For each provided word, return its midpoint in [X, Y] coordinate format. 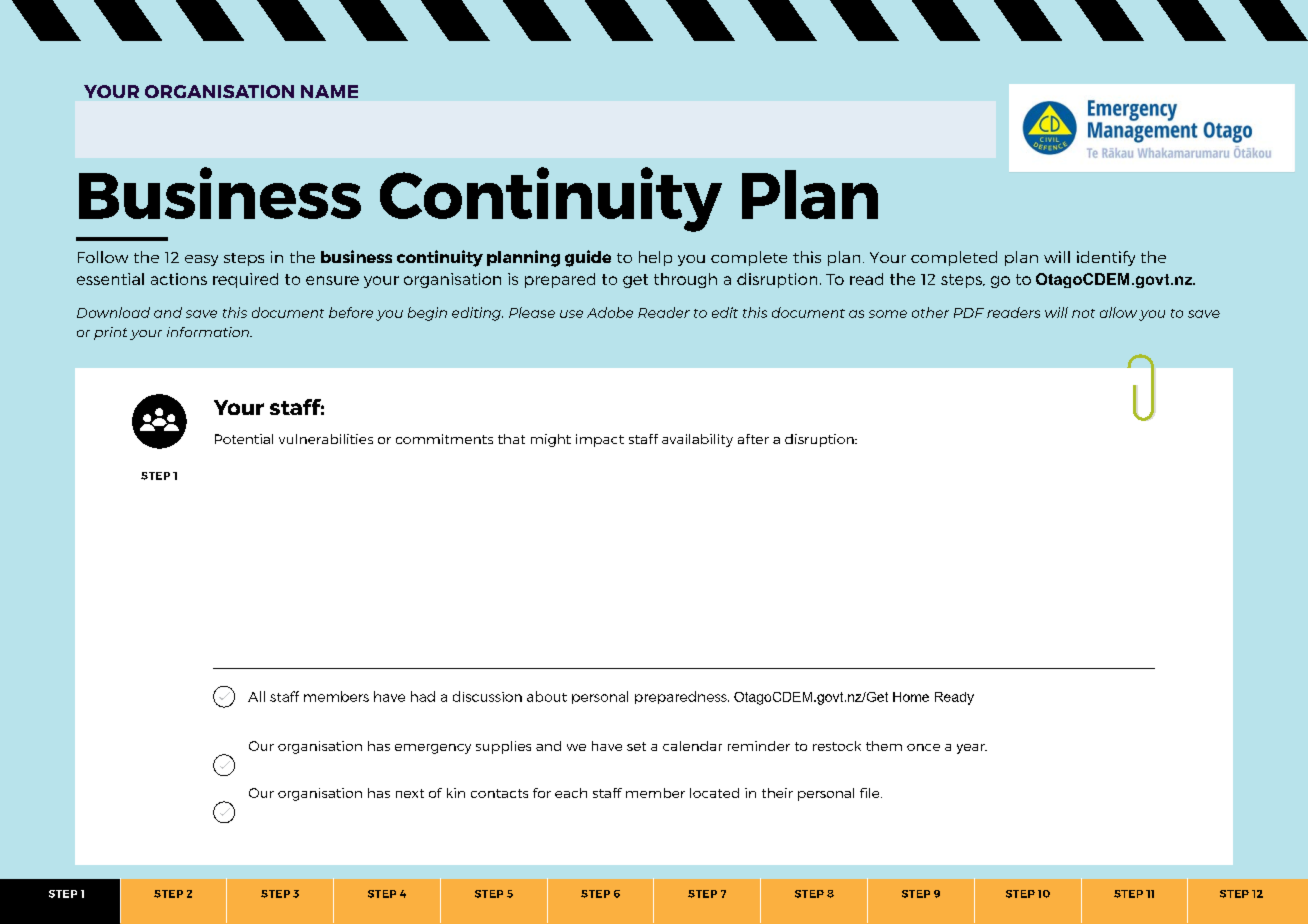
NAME [329, 91]
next [410, 793]
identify [1106, 258]
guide [588, 258]
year [972, 749]
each [571, 793]
